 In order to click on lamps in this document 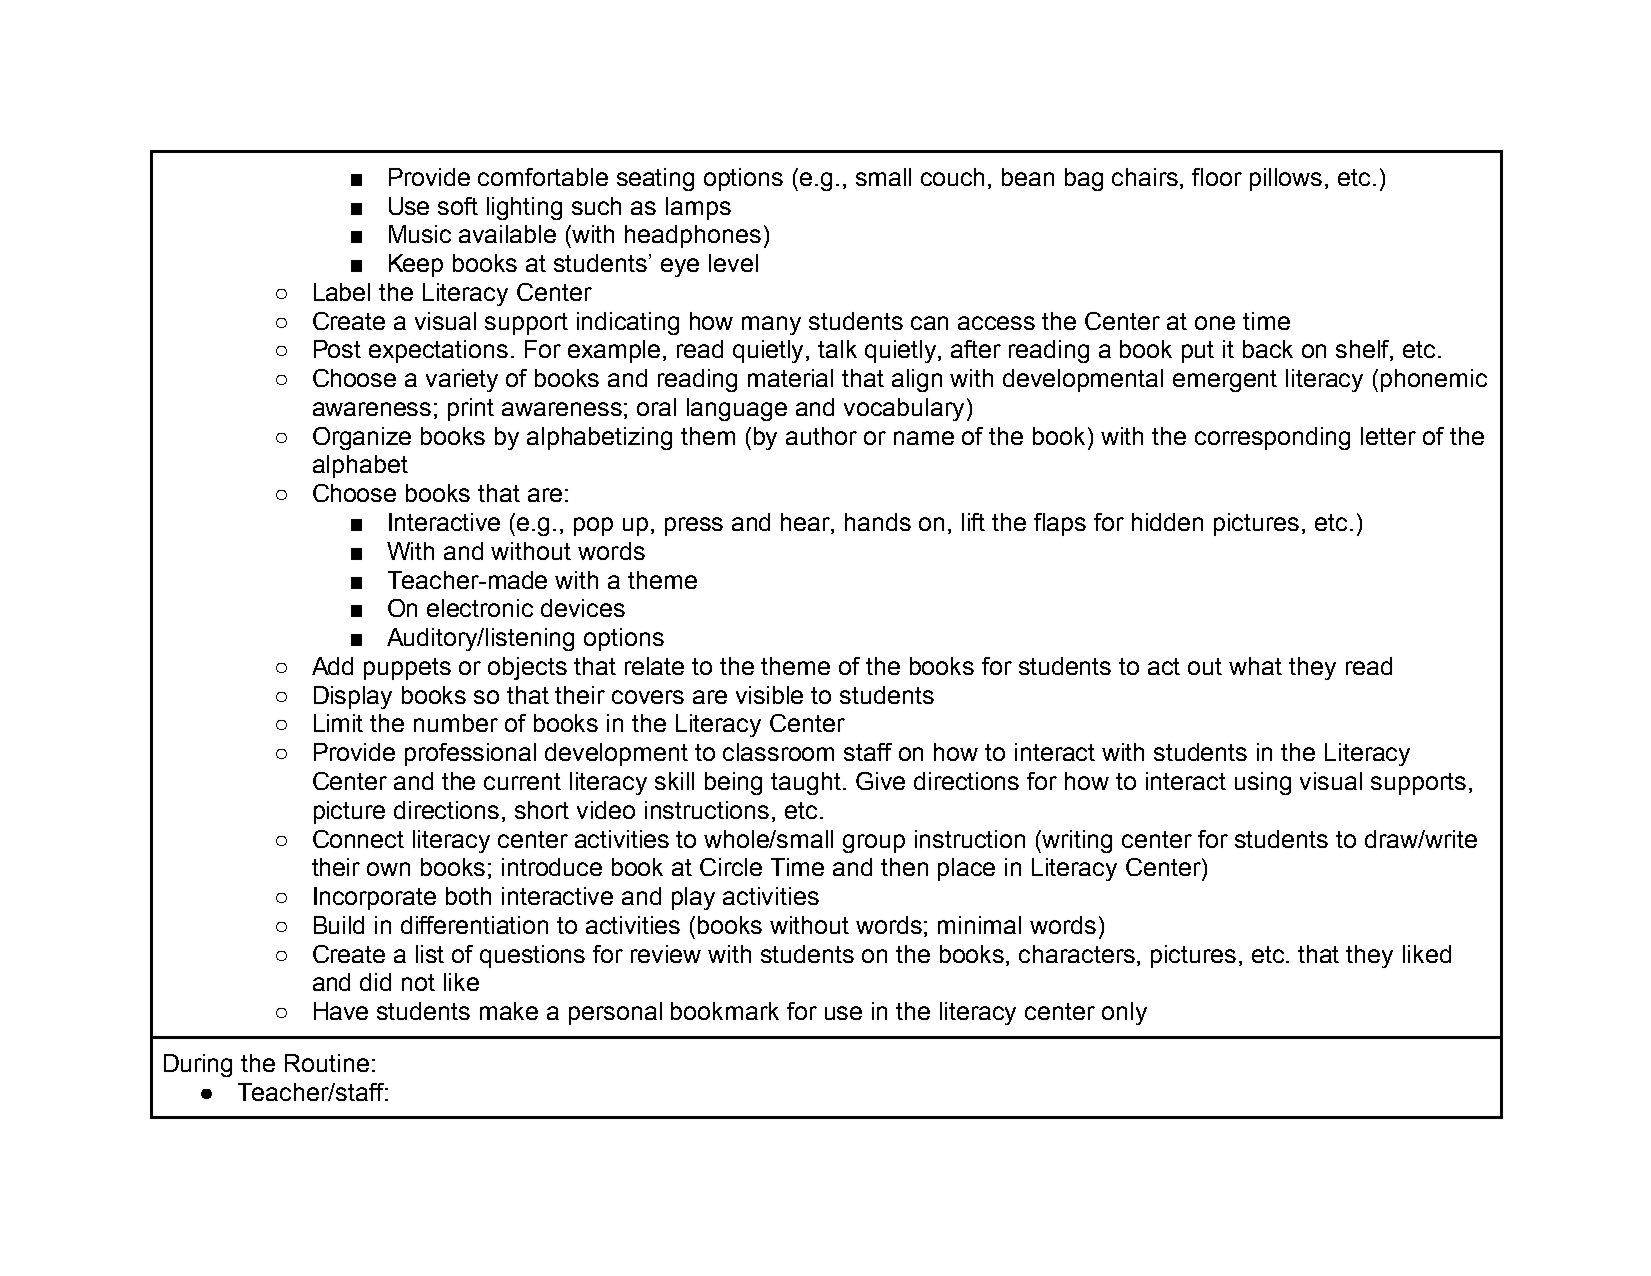, I will do `click(698, 208)`.
